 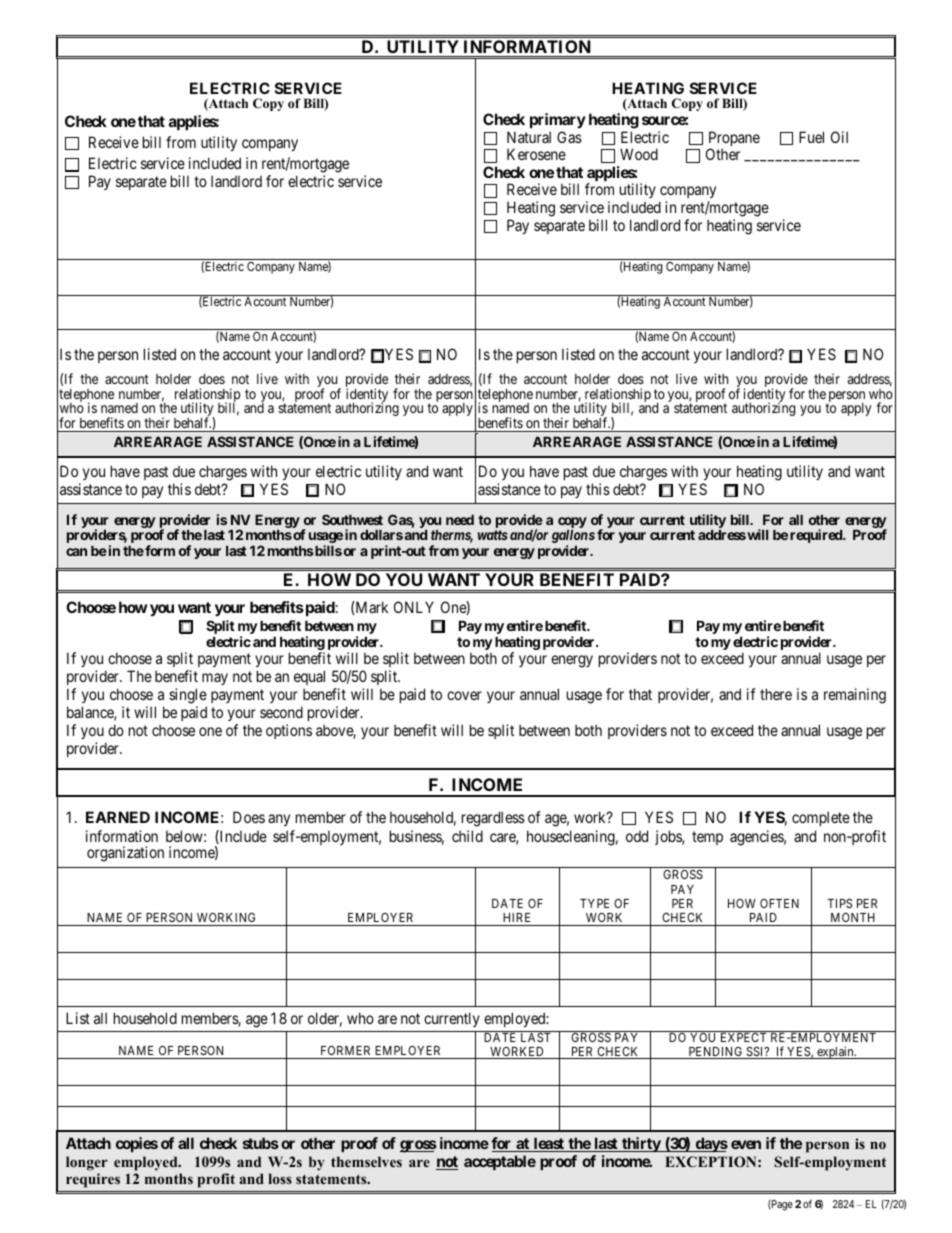 What do you see at coordinates (529, 137) in the image?
I see `Natural` at bounding box center [529, 137].
